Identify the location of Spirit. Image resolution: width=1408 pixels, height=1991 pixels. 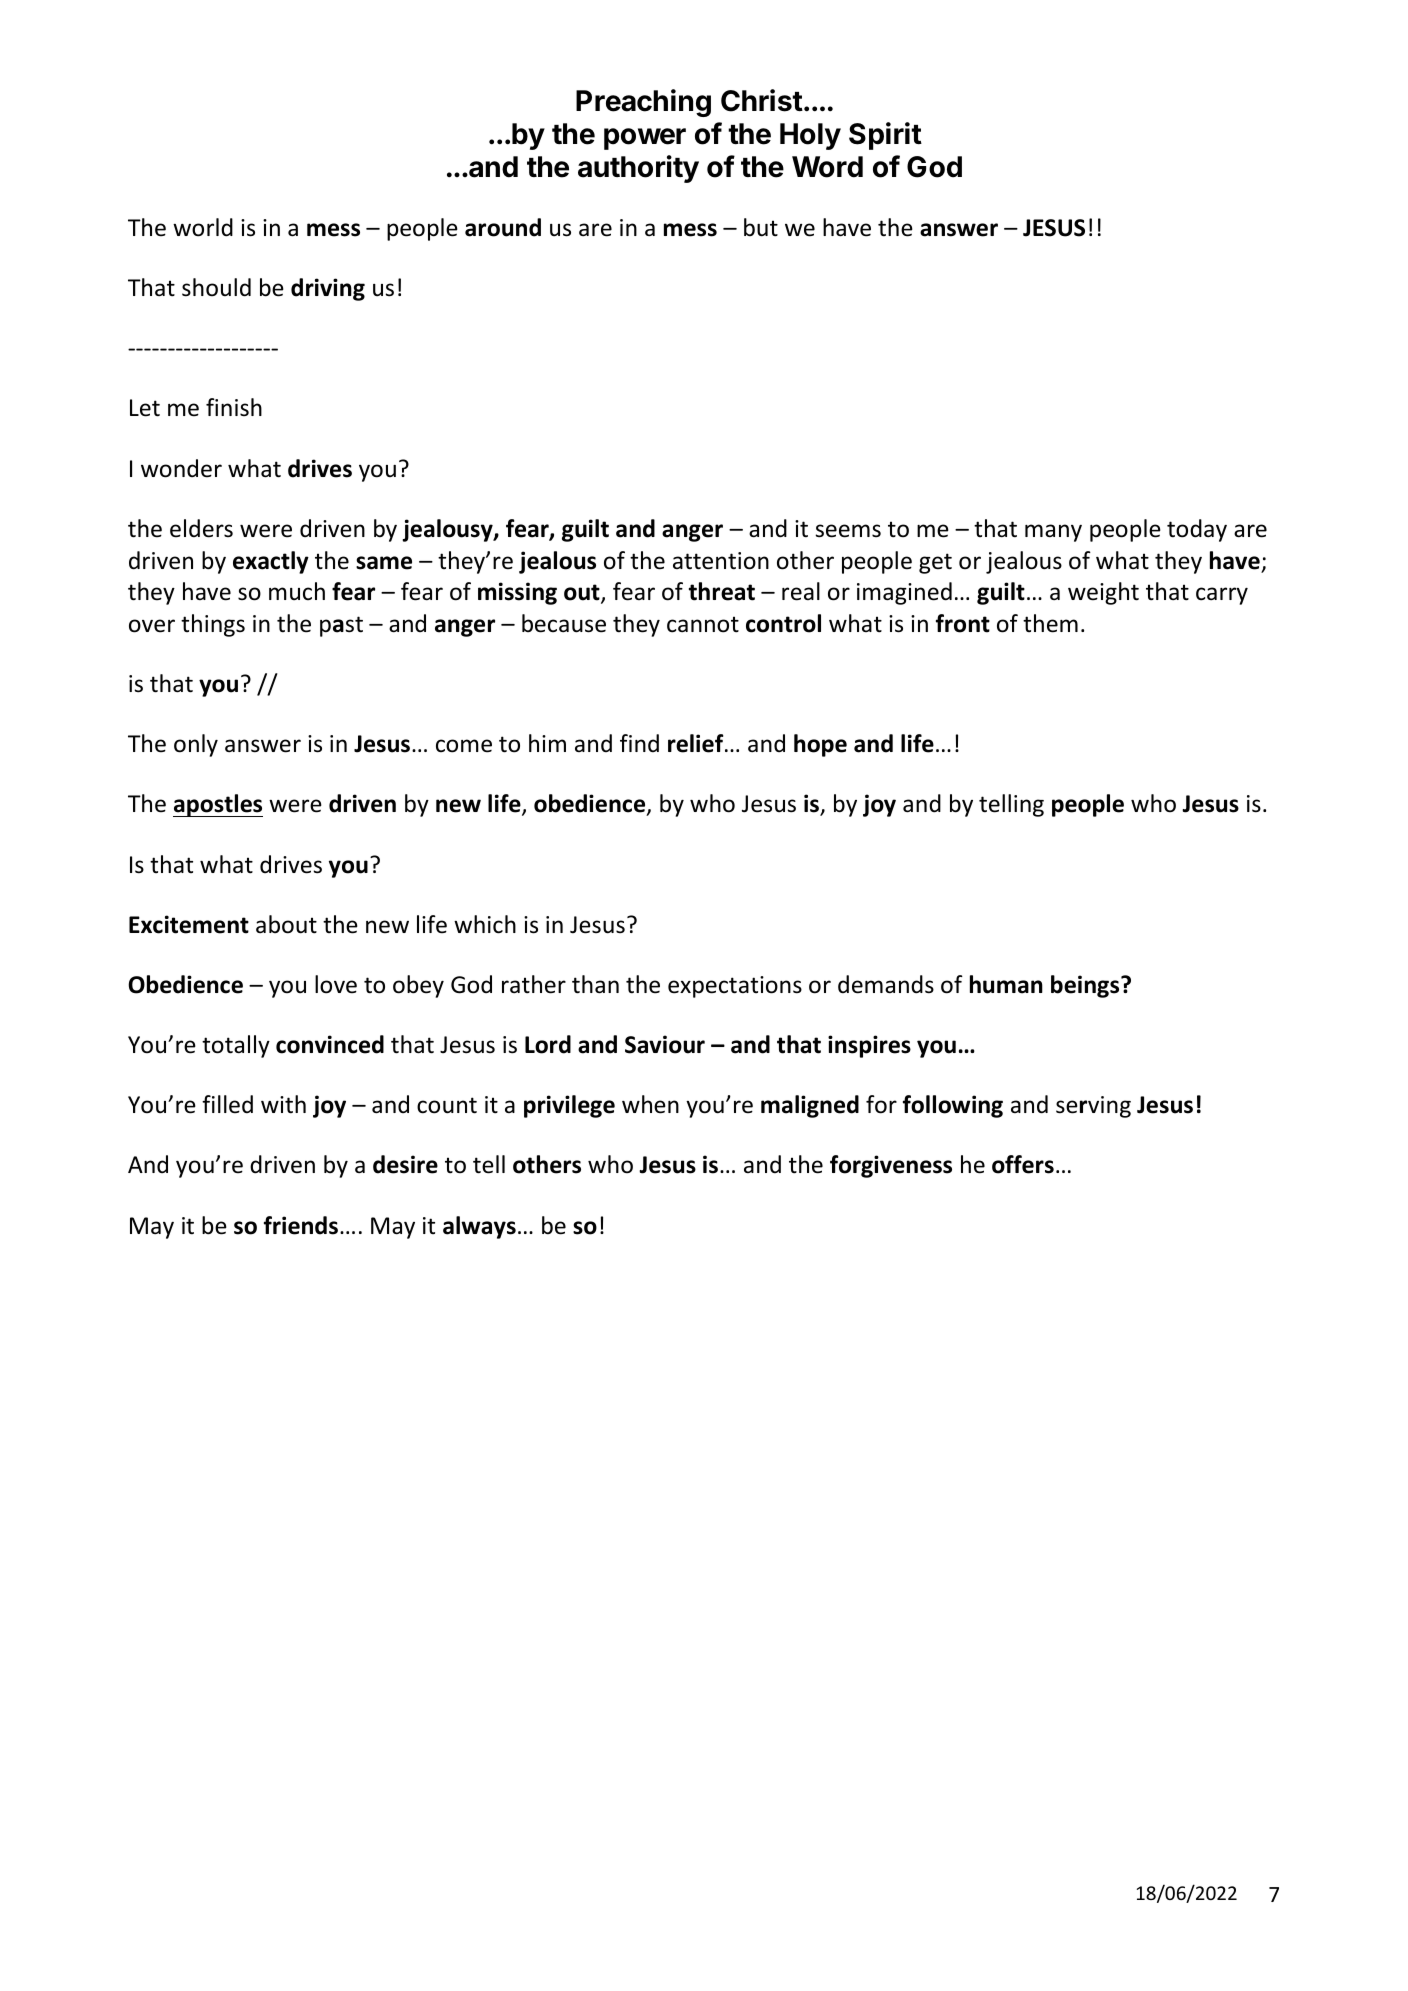
(885, 136).
